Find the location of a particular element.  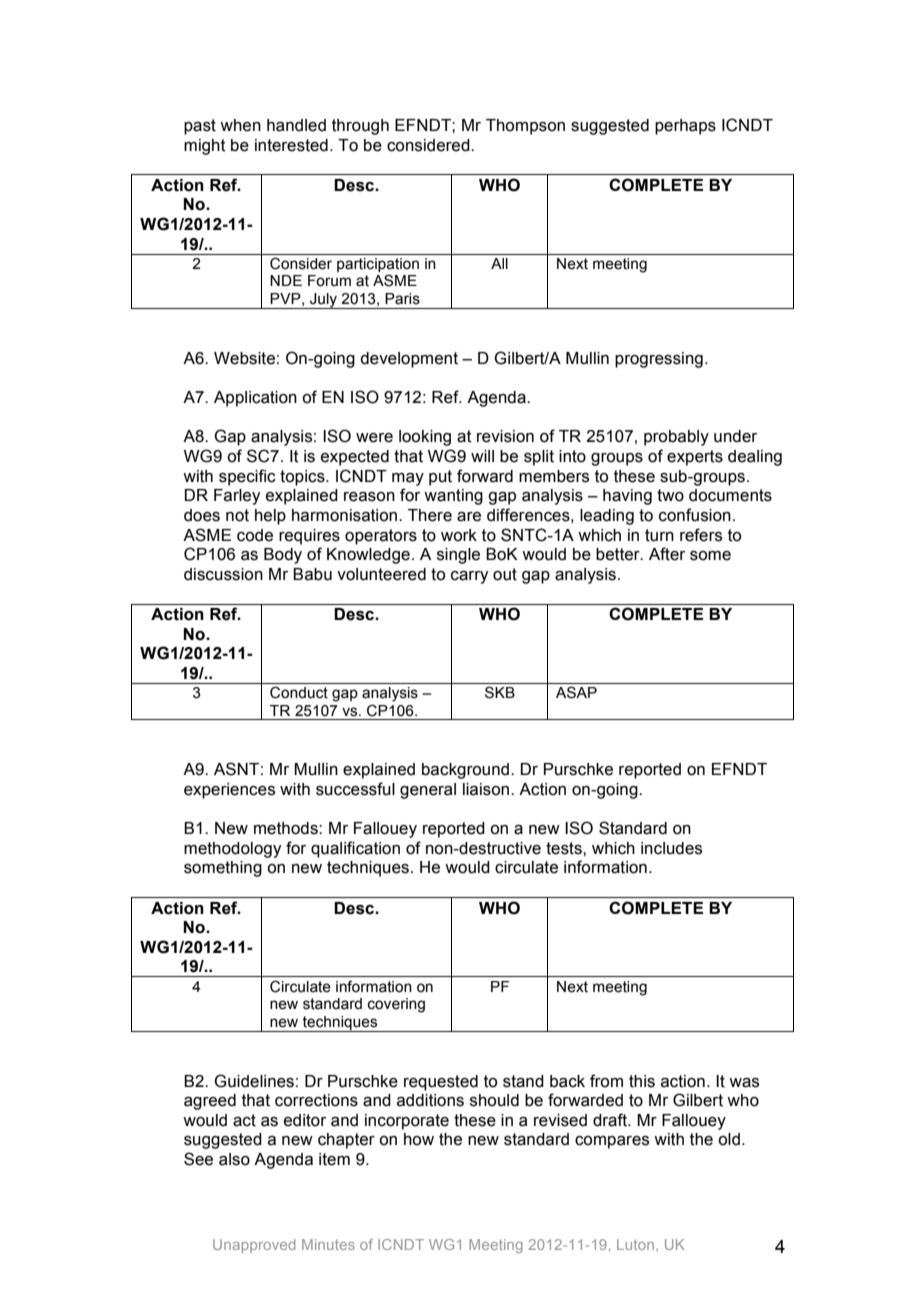

Conduct is located at coordinates (299, 692).
